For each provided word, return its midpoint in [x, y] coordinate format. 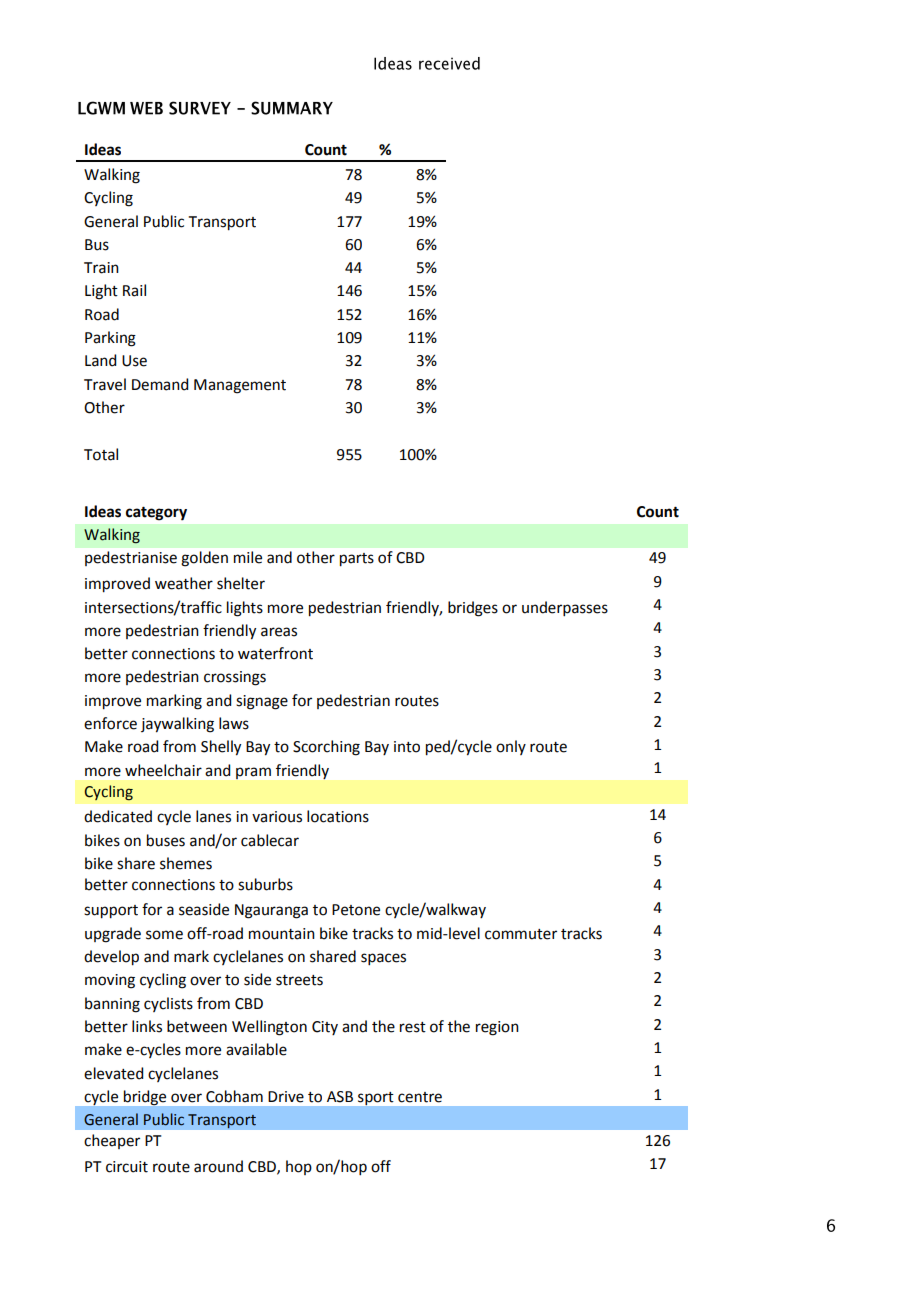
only [511, 747]
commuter [521, 934]
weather [184, 583]
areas [279, 632]
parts [357, 560]
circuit [127, 1167]
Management [240, 386]
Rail [134, 290]
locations [338, 816]
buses [166, 840]
